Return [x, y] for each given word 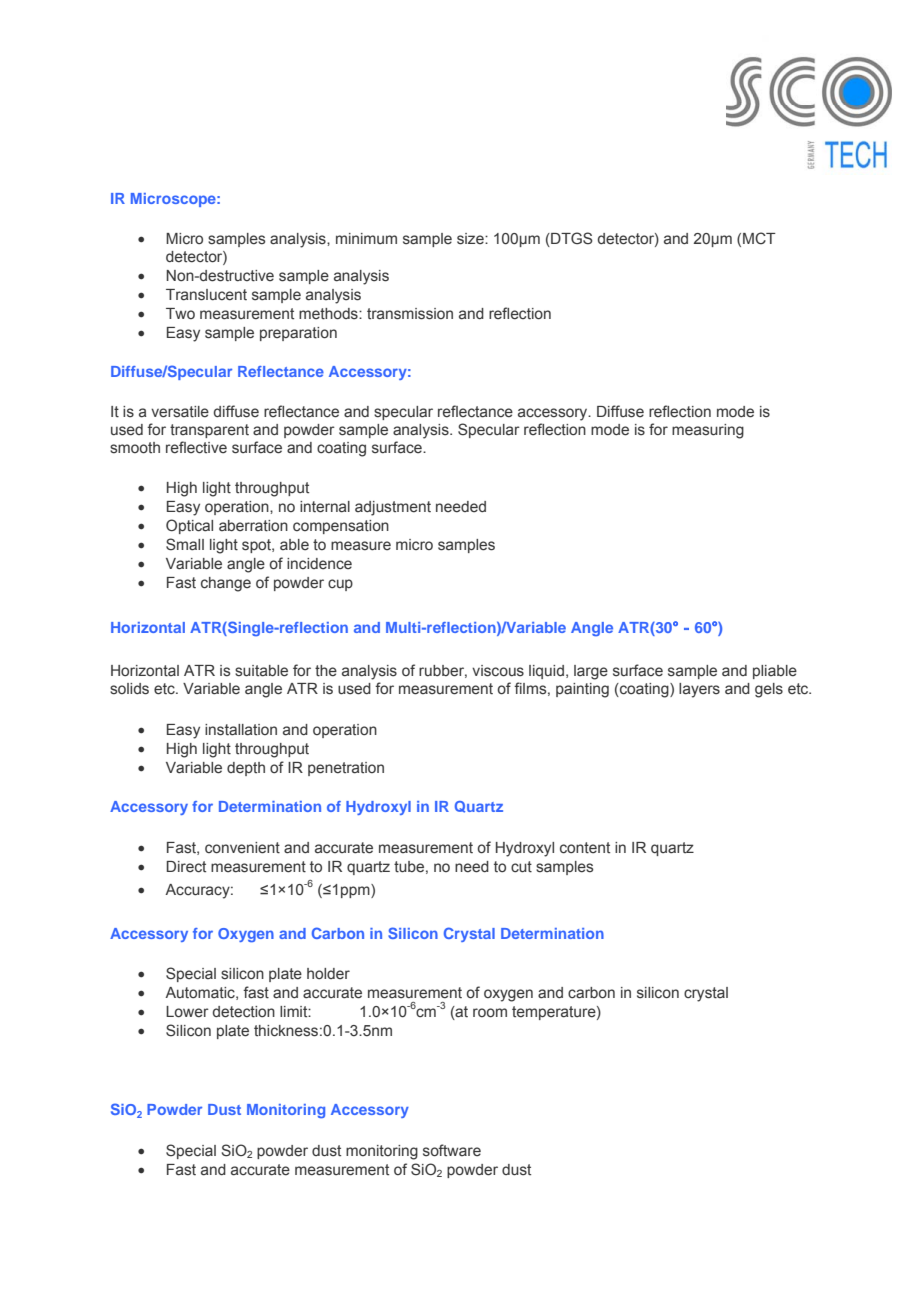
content [585, 848]
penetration [346, 769]
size [471, 239]
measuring [708, 431]
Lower [187, 1012]
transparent [209, 431]
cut [521, 867]
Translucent [206, 295]
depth [246, 769]
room [490, 1013]
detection [244, 1012]
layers [699, 690]
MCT [759, 238]
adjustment [393, 508]
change [226, 584]
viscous [498, 671]
